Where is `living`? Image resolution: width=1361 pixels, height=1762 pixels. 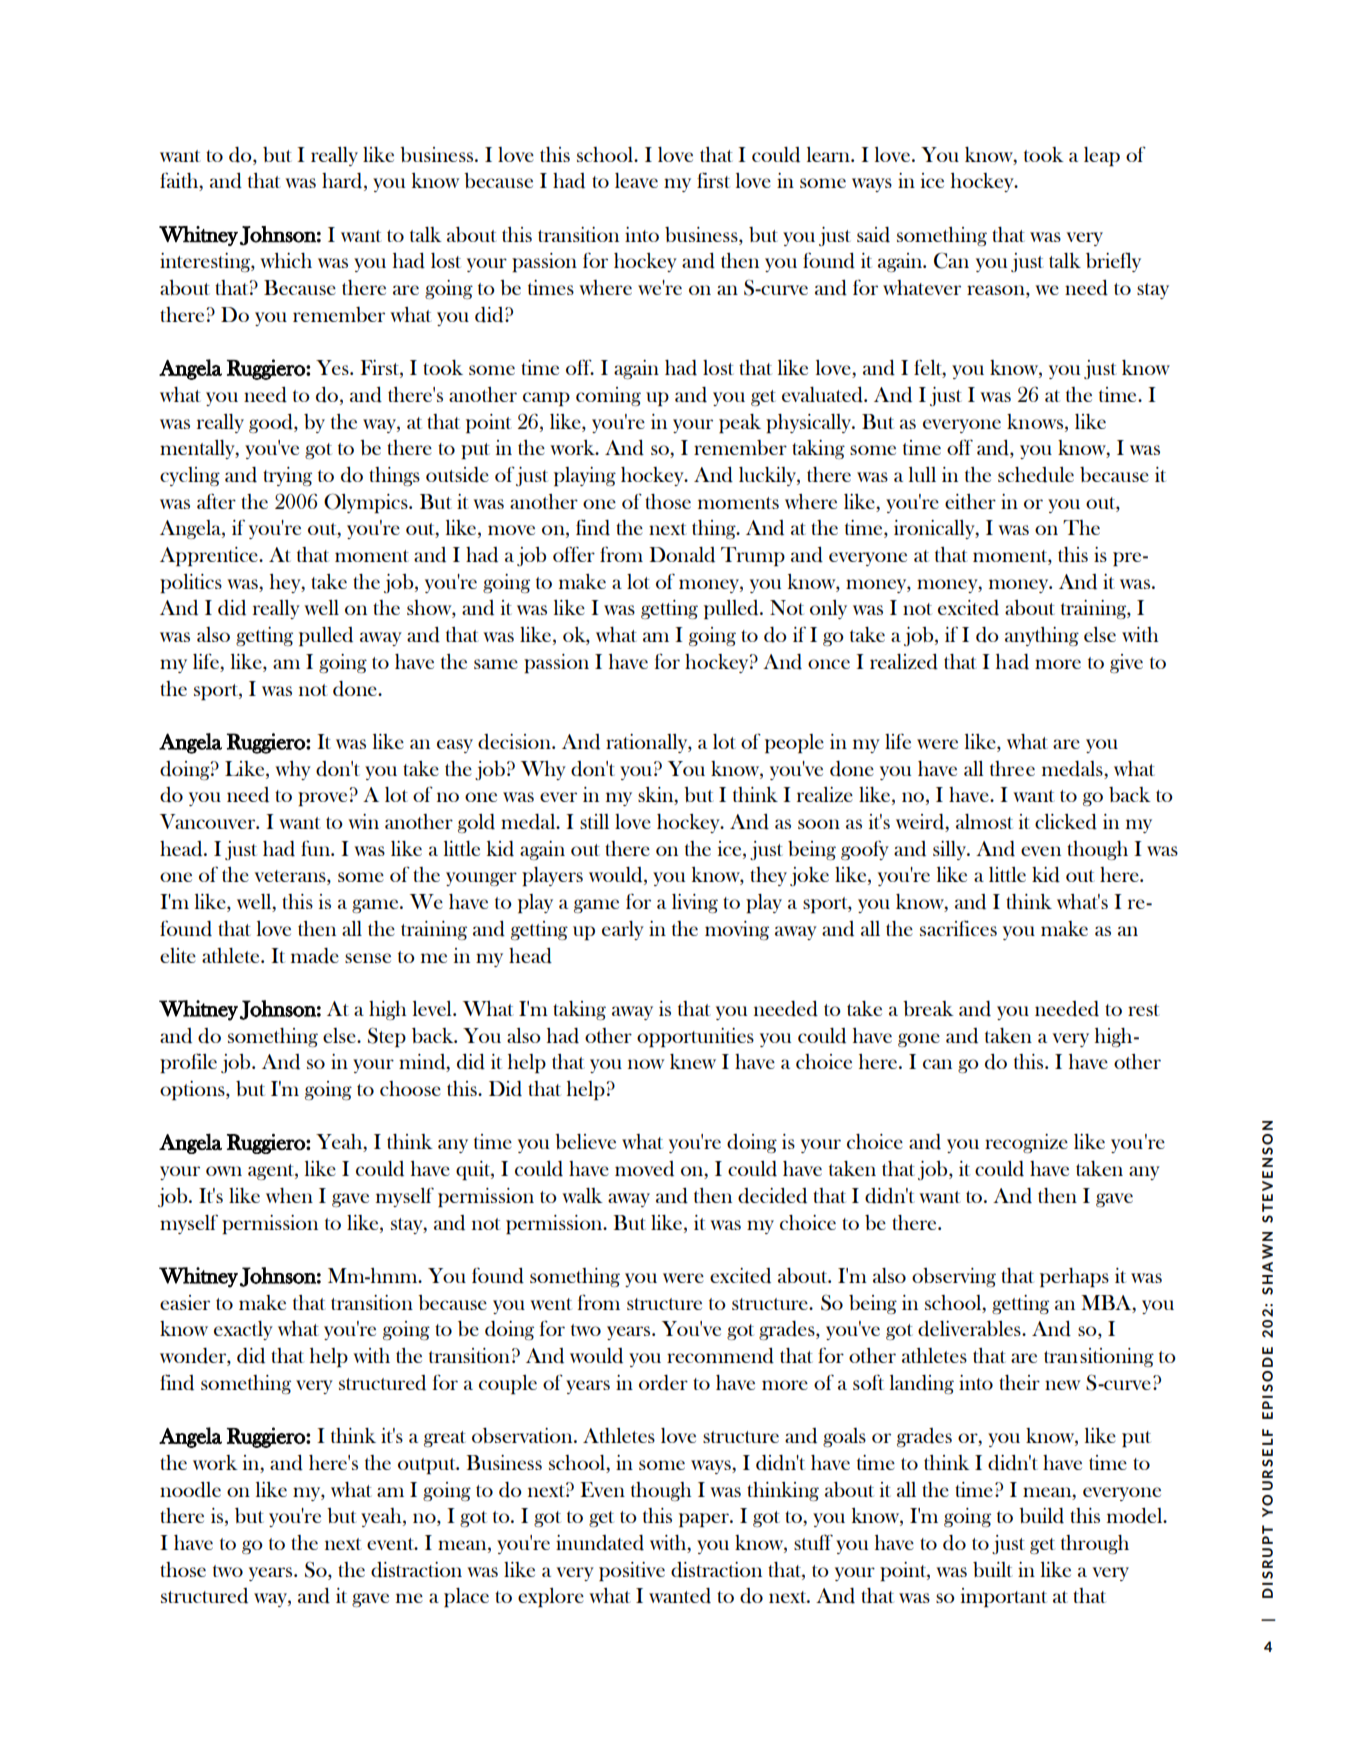 living is located at coordinates (695, 903).
